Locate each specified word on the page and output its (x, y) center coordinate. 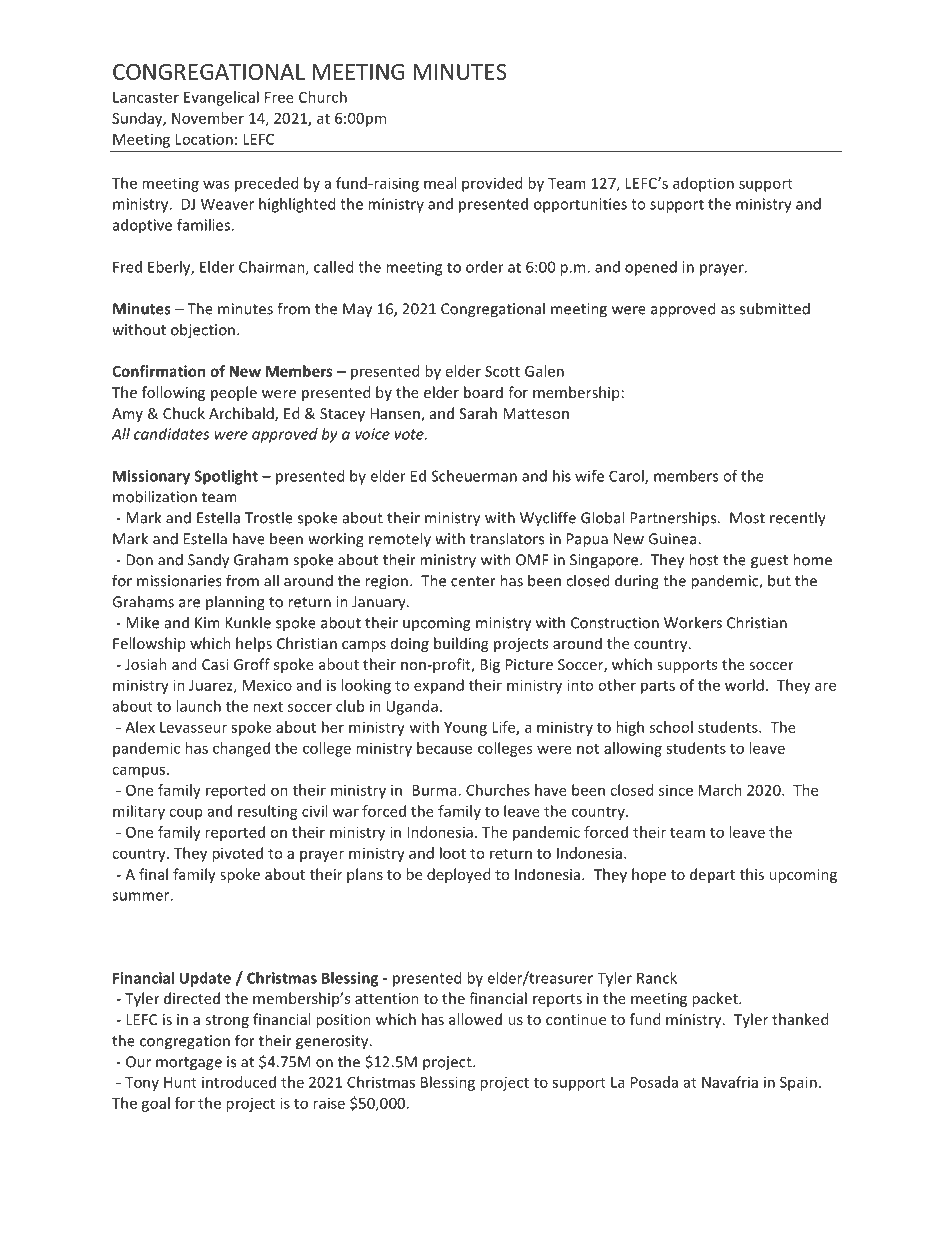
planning (235, 603)
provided (492, 184)
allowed (475, 1019)
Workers (693, 622)
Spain (798, 1083)
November (208, 118)
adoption (703, 184)
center (473, 581)
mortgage (189, 1064)
